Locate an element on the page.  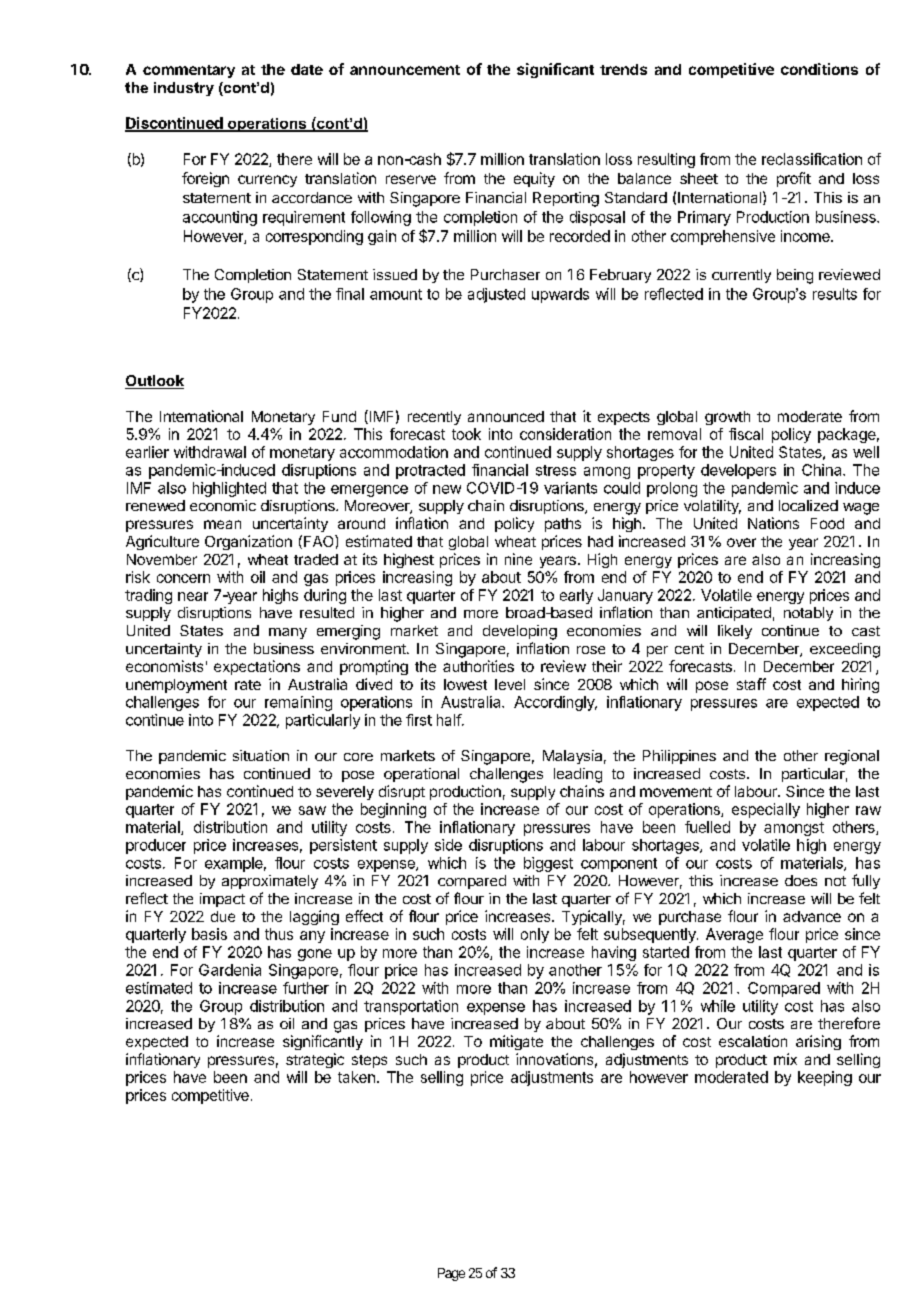
growth is located at coordinates (727, 418).
